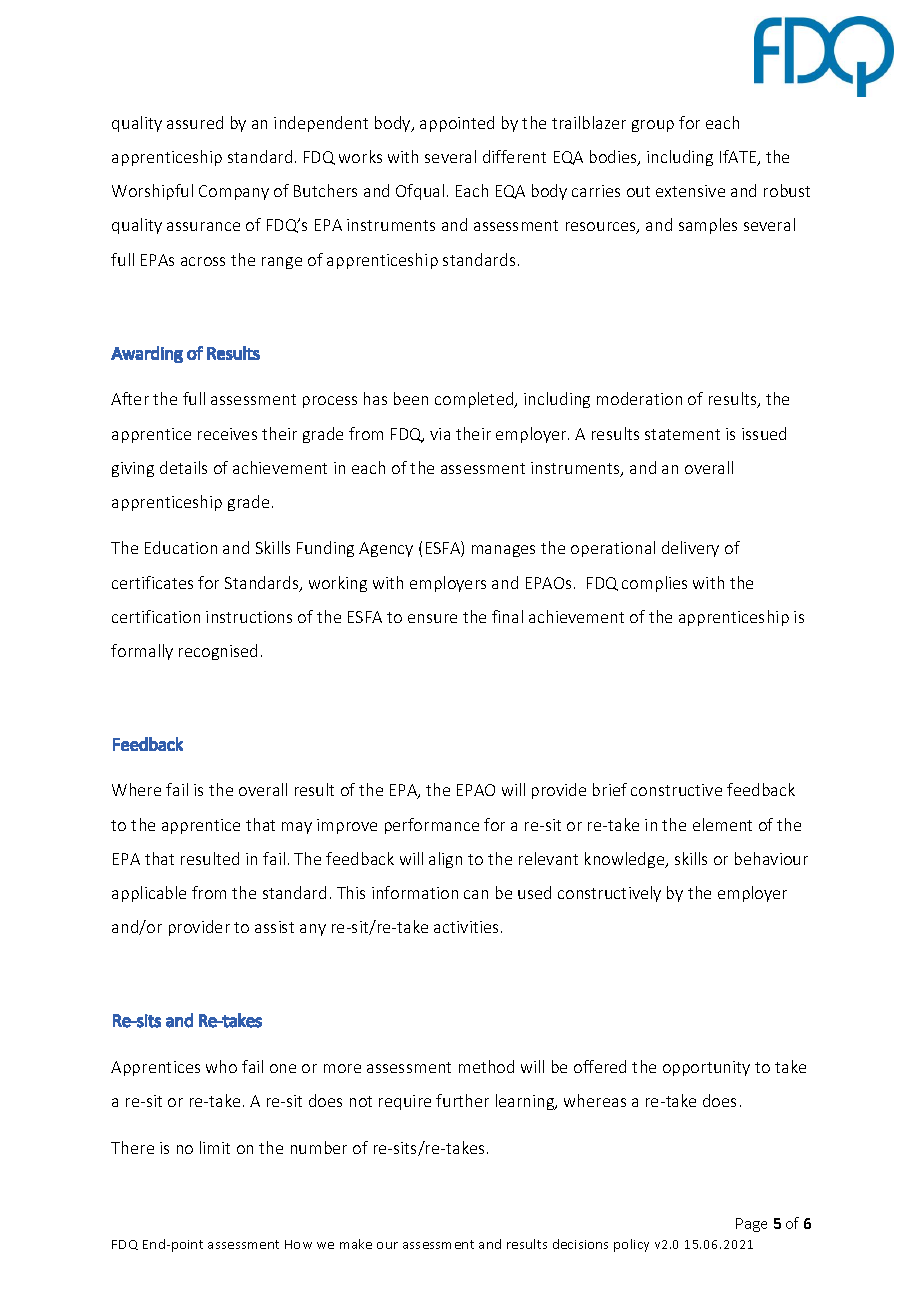  What do you see at coordinates (215, 1147) in the screenshot?
I see `limit` at bounding box center [215, 1147].
